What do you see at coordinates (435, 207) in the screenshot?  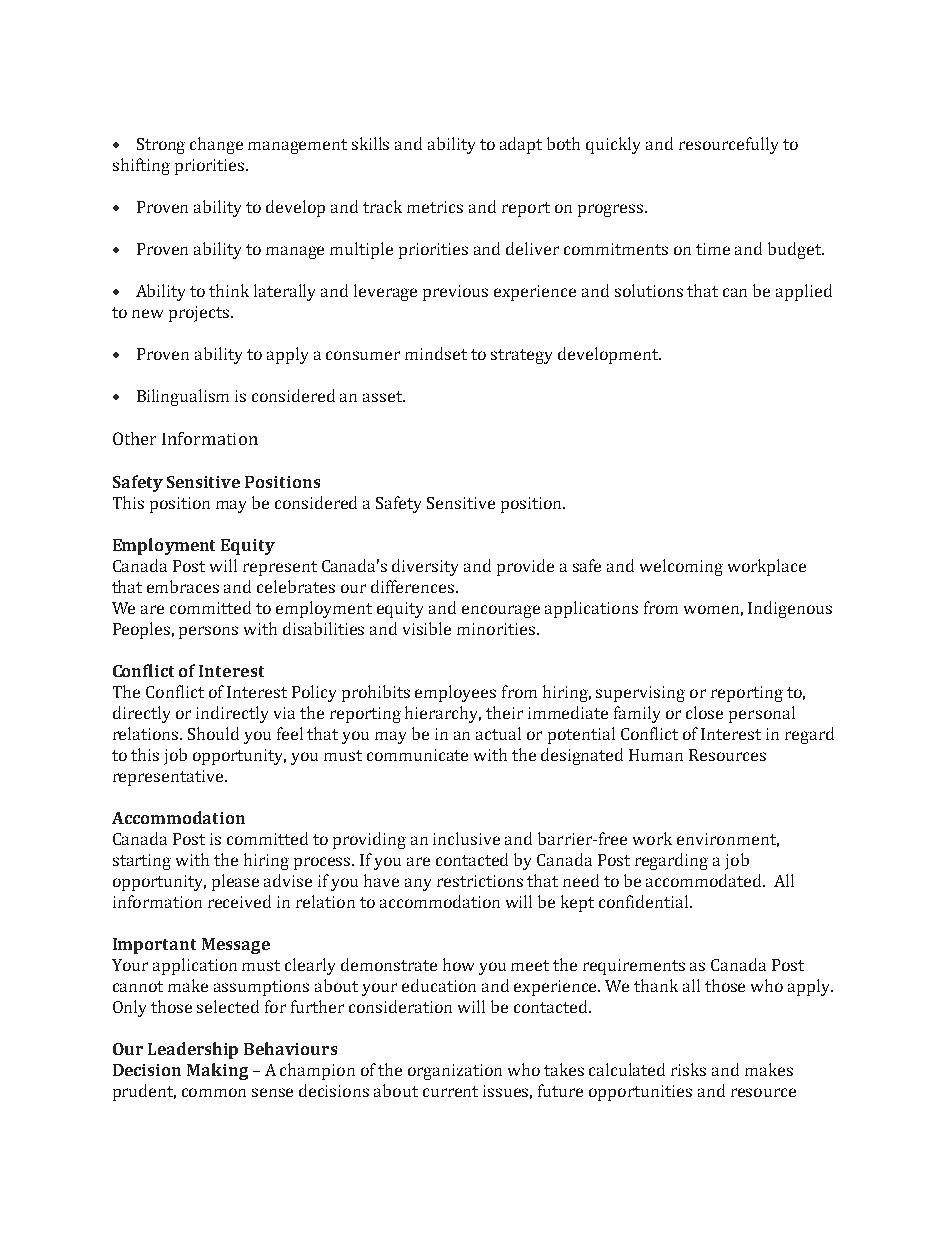 I see `metrics` at bounding box center [435, 207].
